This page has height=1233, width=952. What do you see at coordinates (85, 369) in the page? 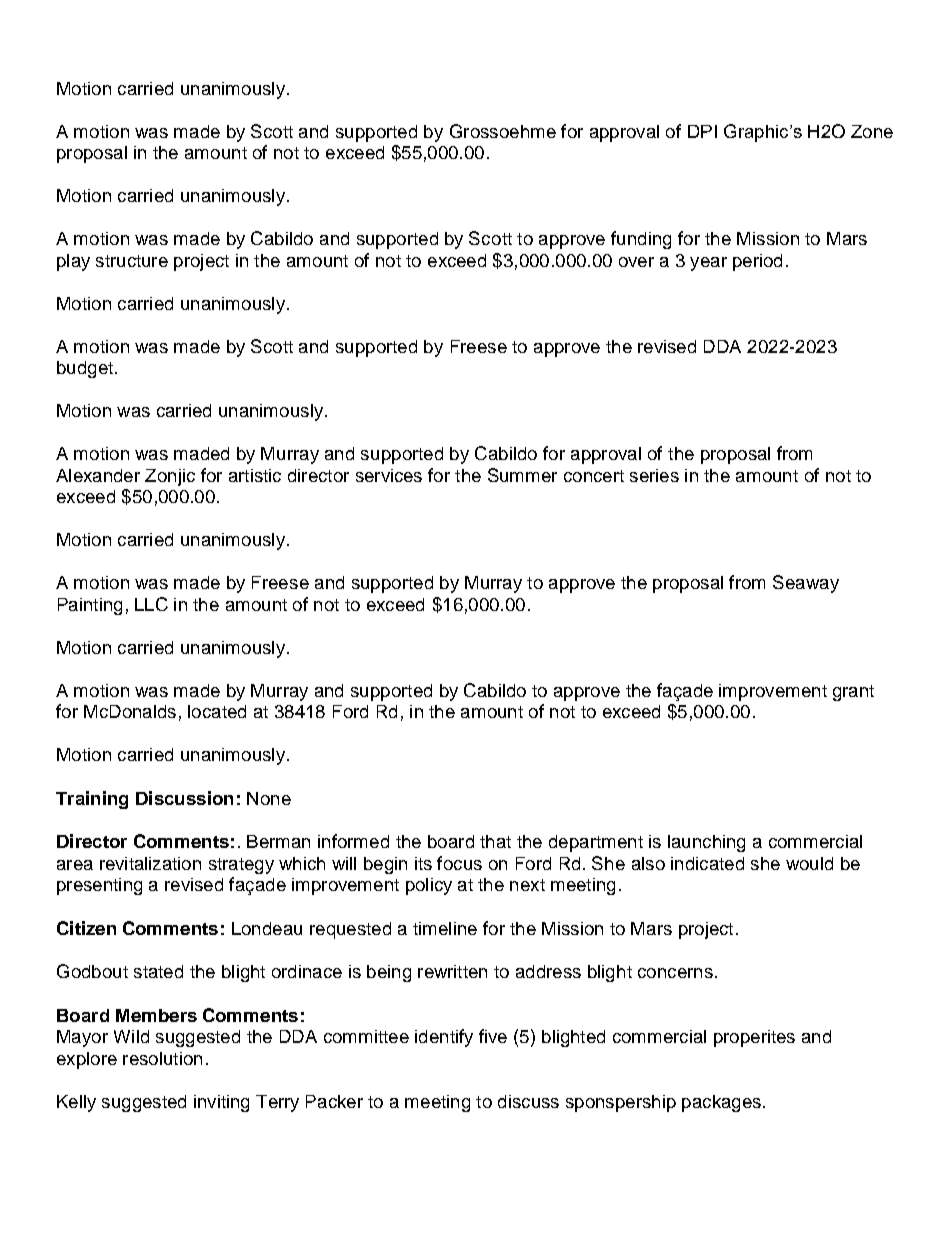
I see `budget` at bounding box center [85, 369].
